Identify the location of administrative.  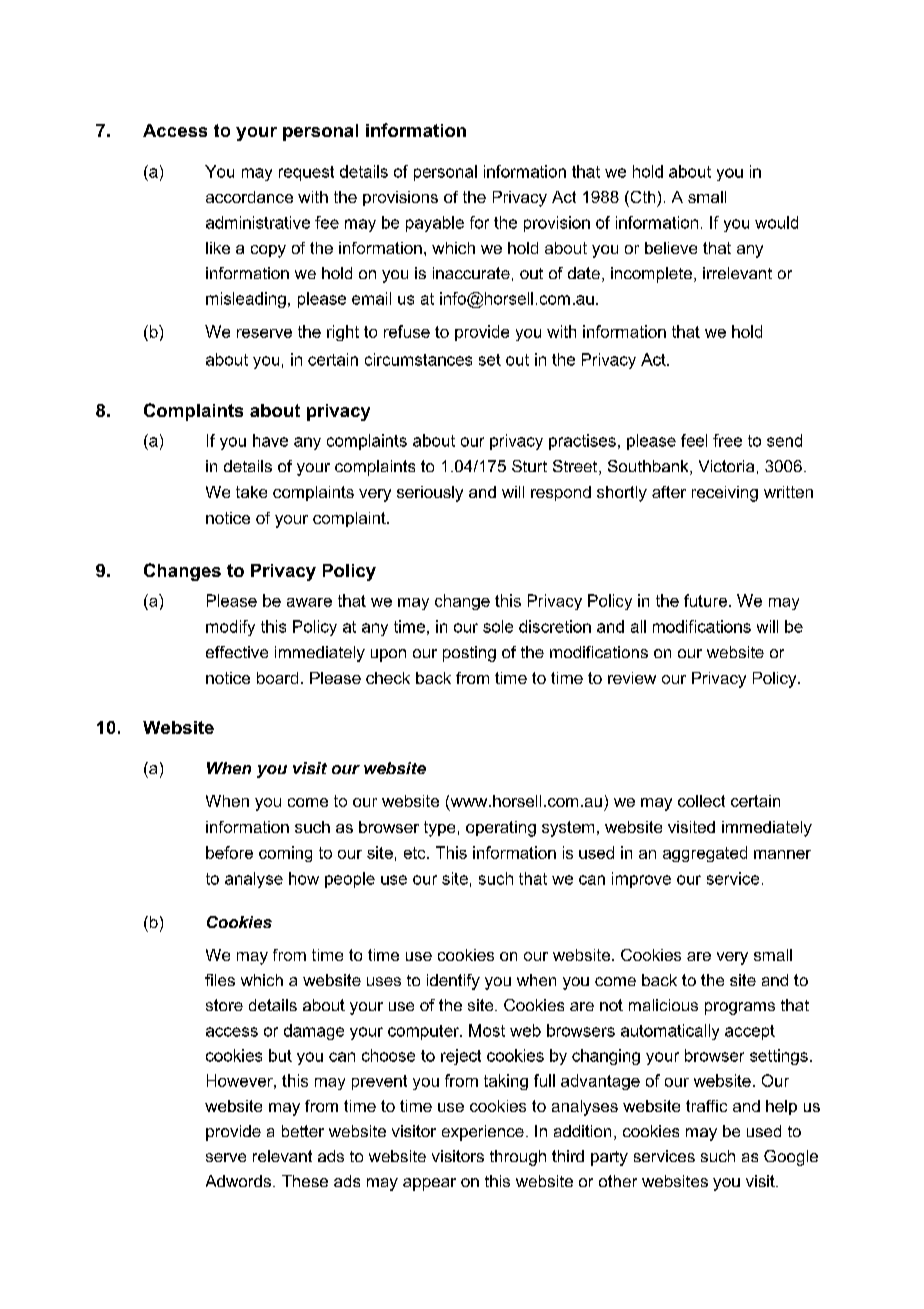
(258, 222).
